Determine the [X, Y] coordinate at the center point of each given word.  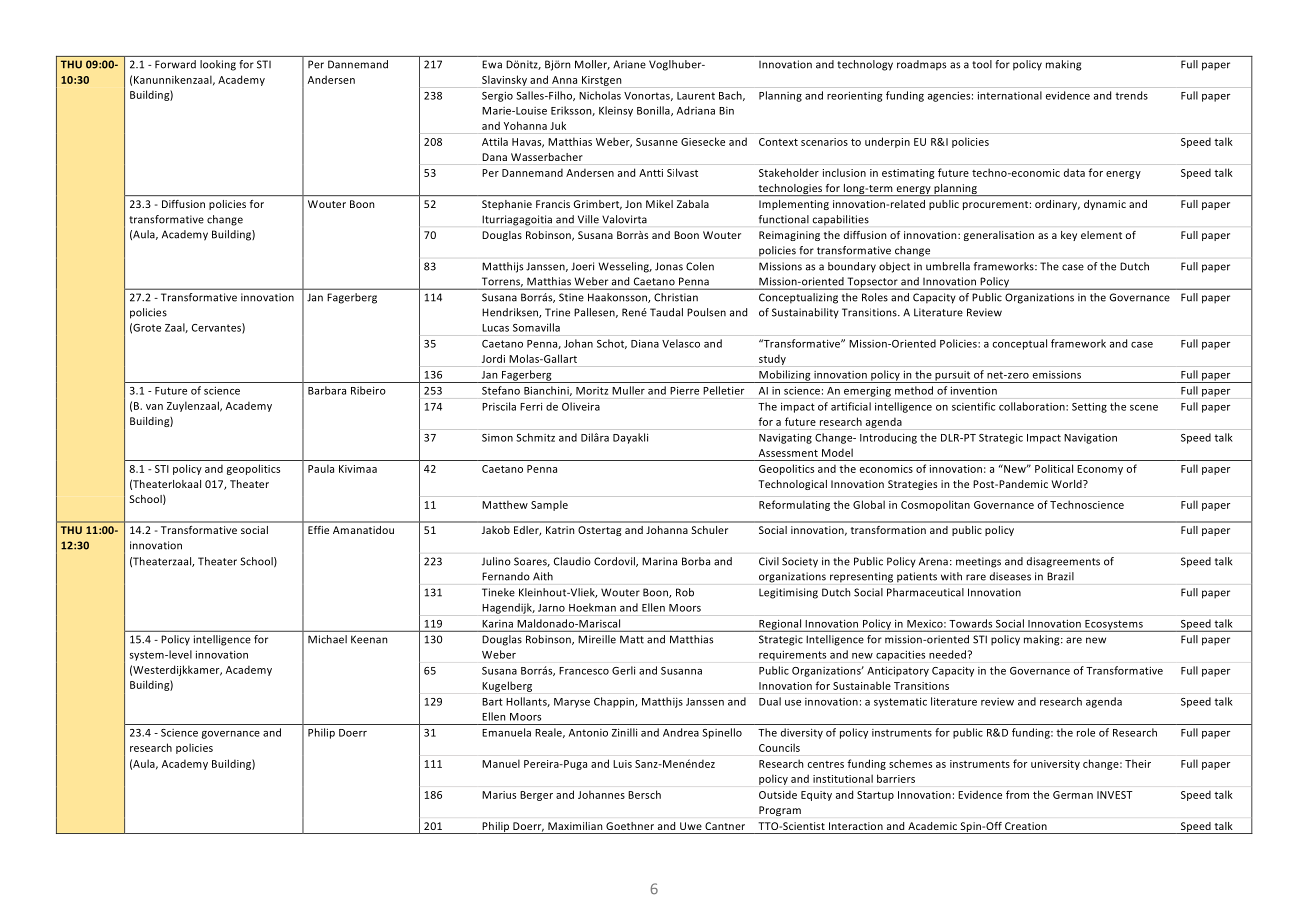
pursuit [953, 377]
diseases [1010, 576]
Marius [499, 795]
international [1010, 95]
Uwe [691, 826]
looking [218, 65]
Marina [659, 561]
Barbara [327, 390]
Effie [318, 530]
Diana [645, 343]
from [1017, 794]
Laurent [696, 96]
